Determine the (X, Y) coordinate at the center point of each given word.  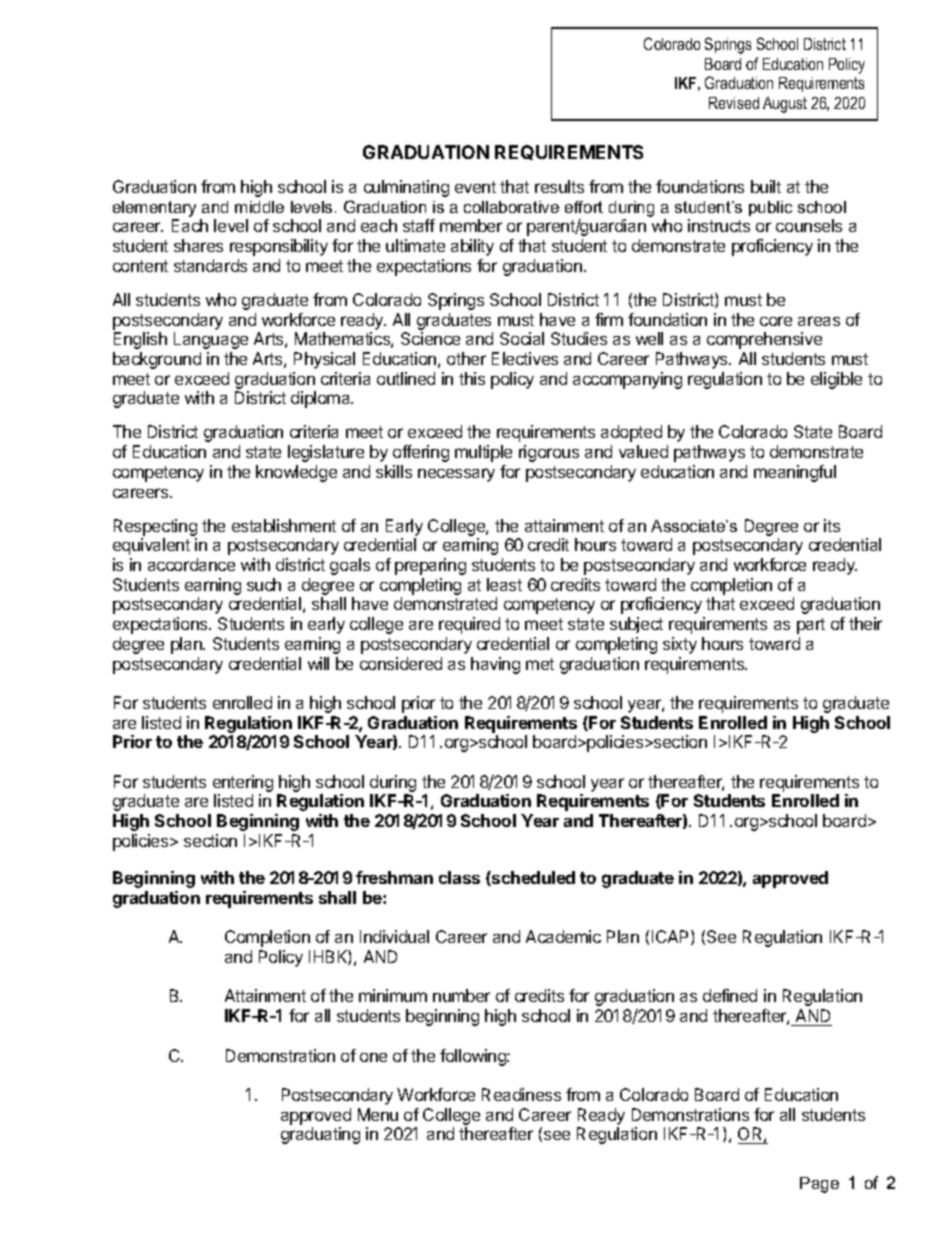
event (475, 187)
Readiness (521, 1094)
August (785, 105)
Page (819, 1185)
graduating (320, 1135)
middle (259, 207)
